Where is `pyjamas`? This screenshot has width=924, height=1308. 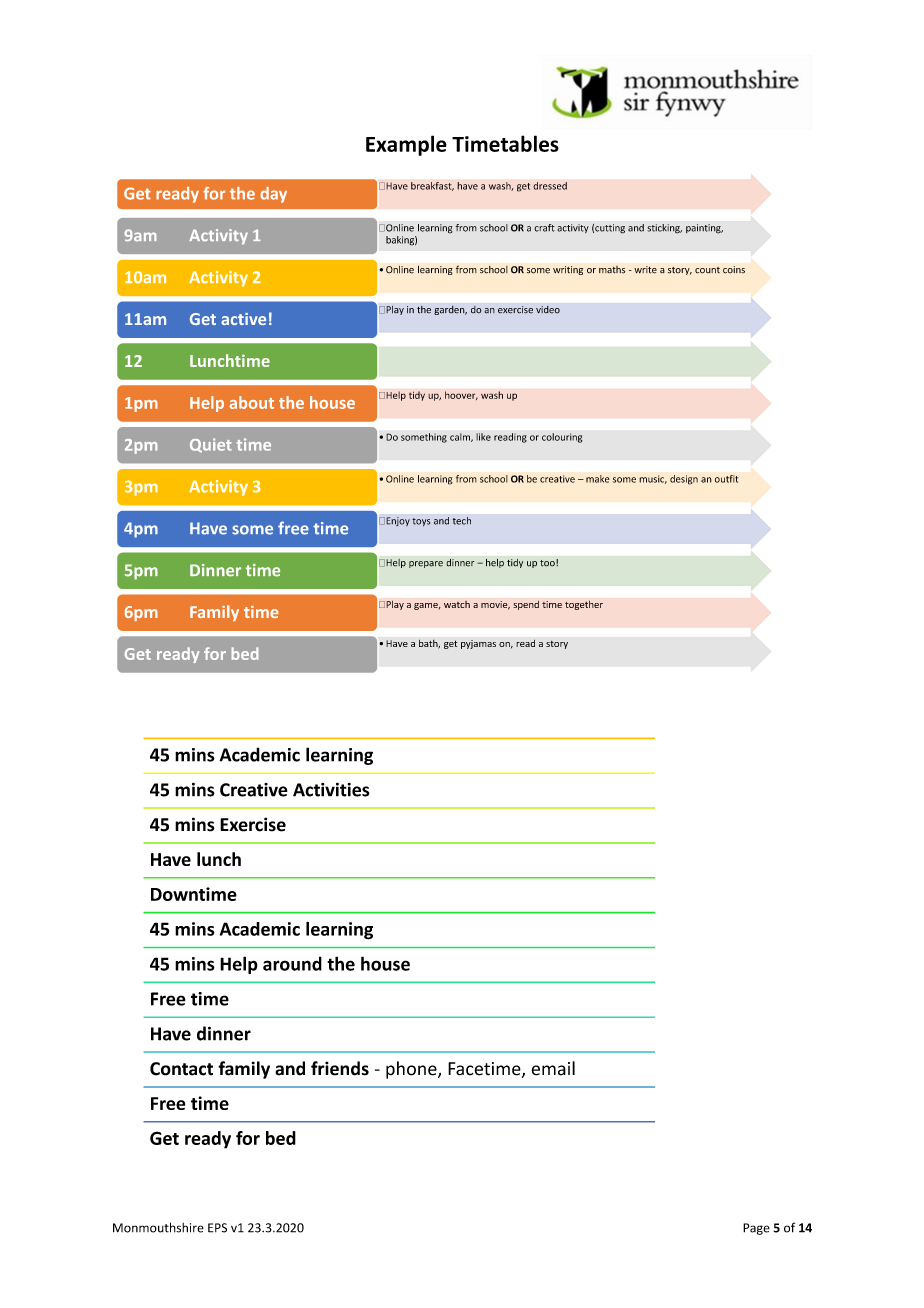
pyjamas is located at coordinates (478, 644).
